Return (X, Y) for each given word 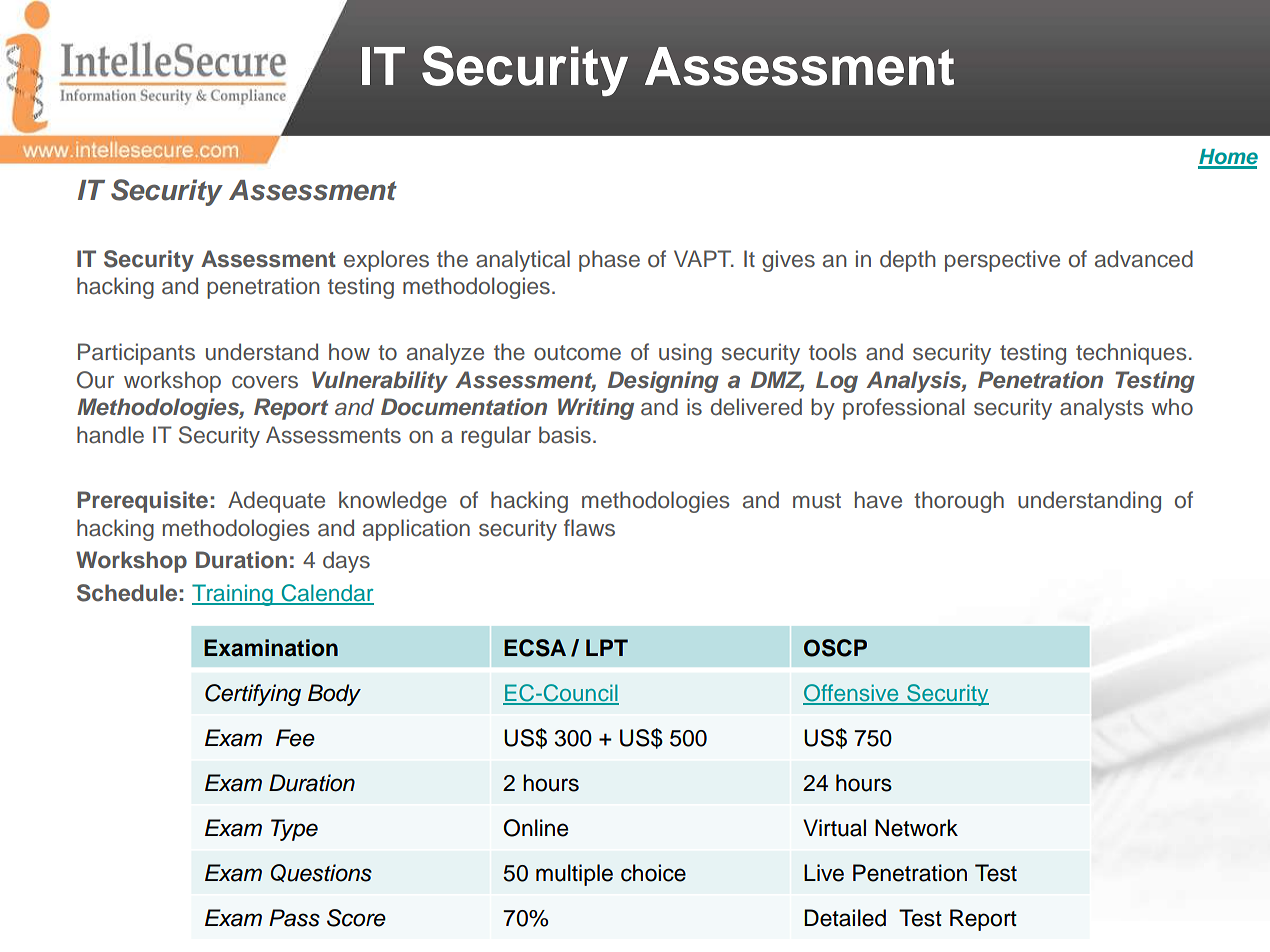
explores (386, 261)
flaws (589, 528)
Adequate (276, 502)
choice (653, 873)
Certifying (253, 695)
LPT (607, 647)
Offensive (852, 694)
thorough (959, 502)
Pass (294, 918)
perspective (1002, 261)
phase (609, 261)
